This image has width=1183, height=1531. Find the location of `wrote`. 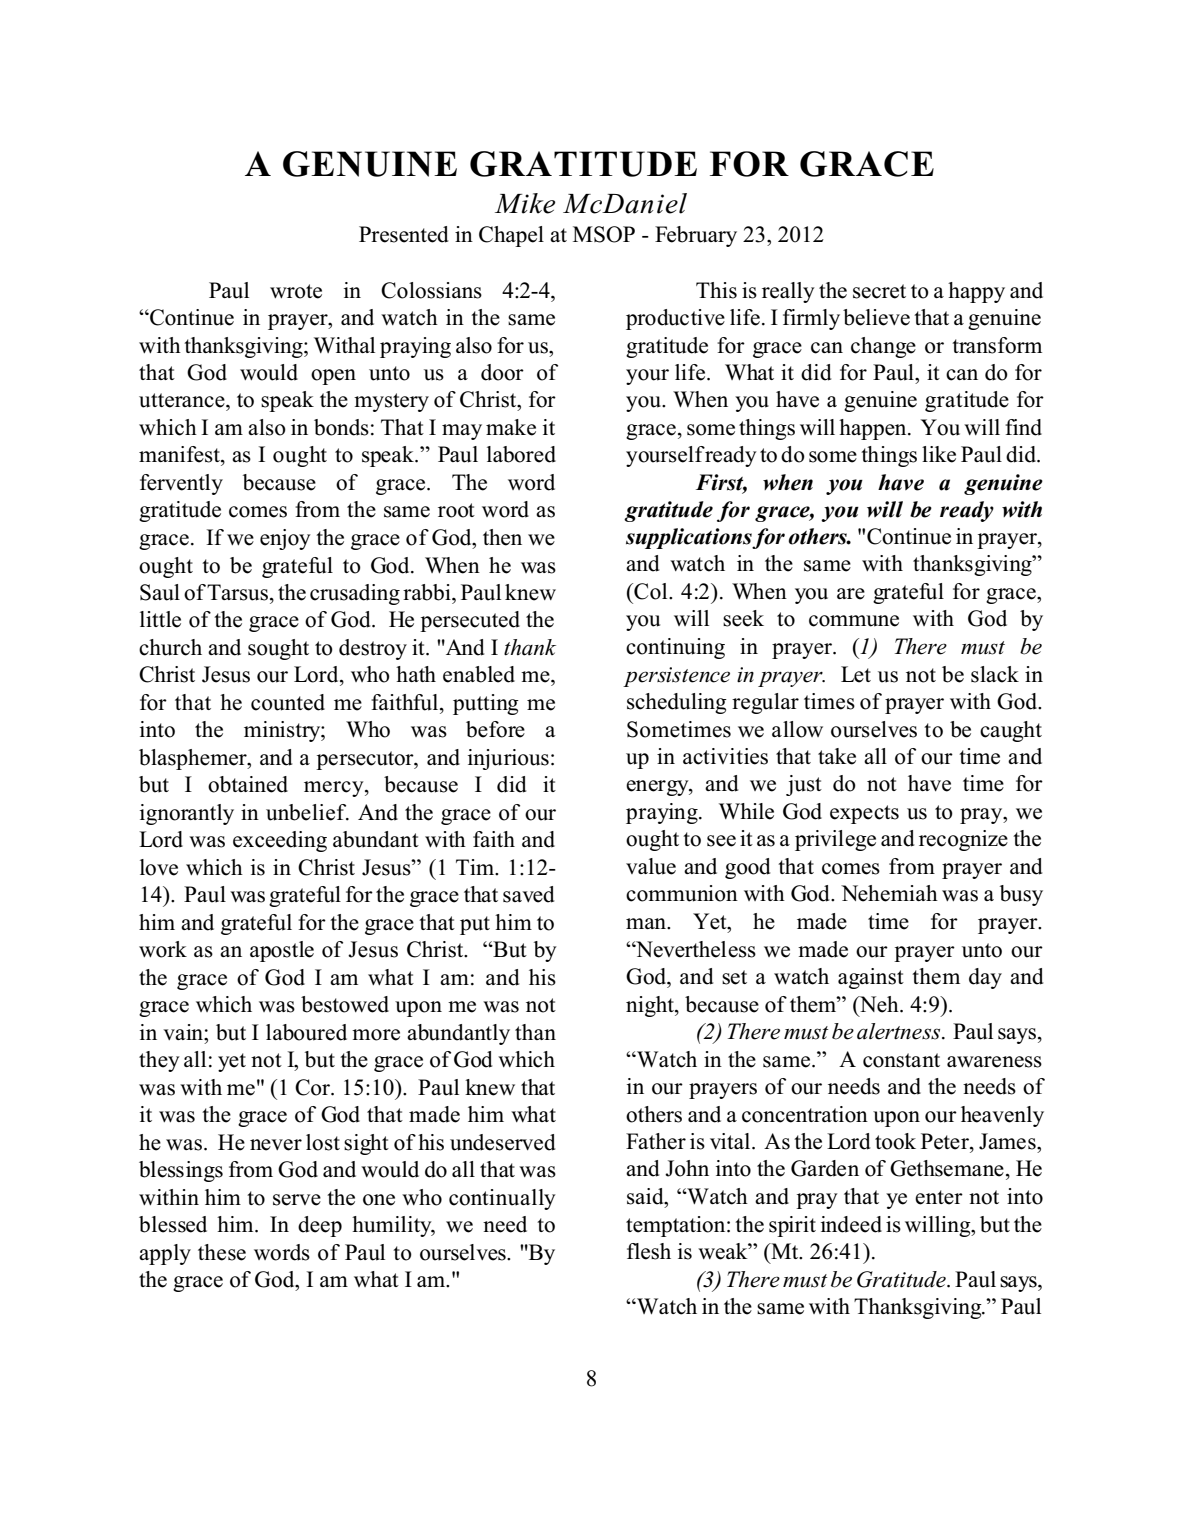

wrote is located at coordinates (296, 291).
